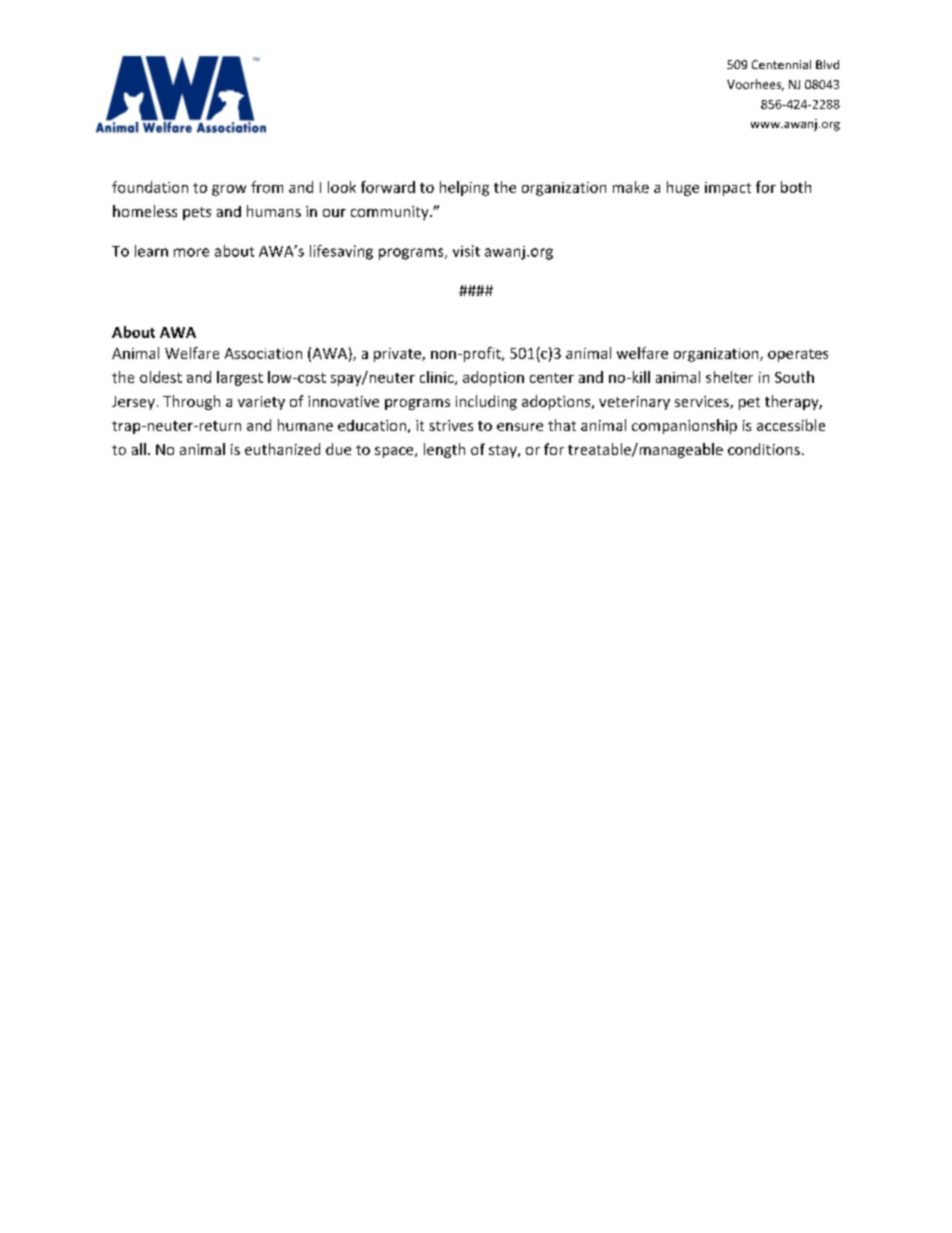 This screenshot has width=952, height=1233. What do you see at coordinates (781, 64) in the screenshot?
I see `Centennial` at bounding box center [781, 64].
